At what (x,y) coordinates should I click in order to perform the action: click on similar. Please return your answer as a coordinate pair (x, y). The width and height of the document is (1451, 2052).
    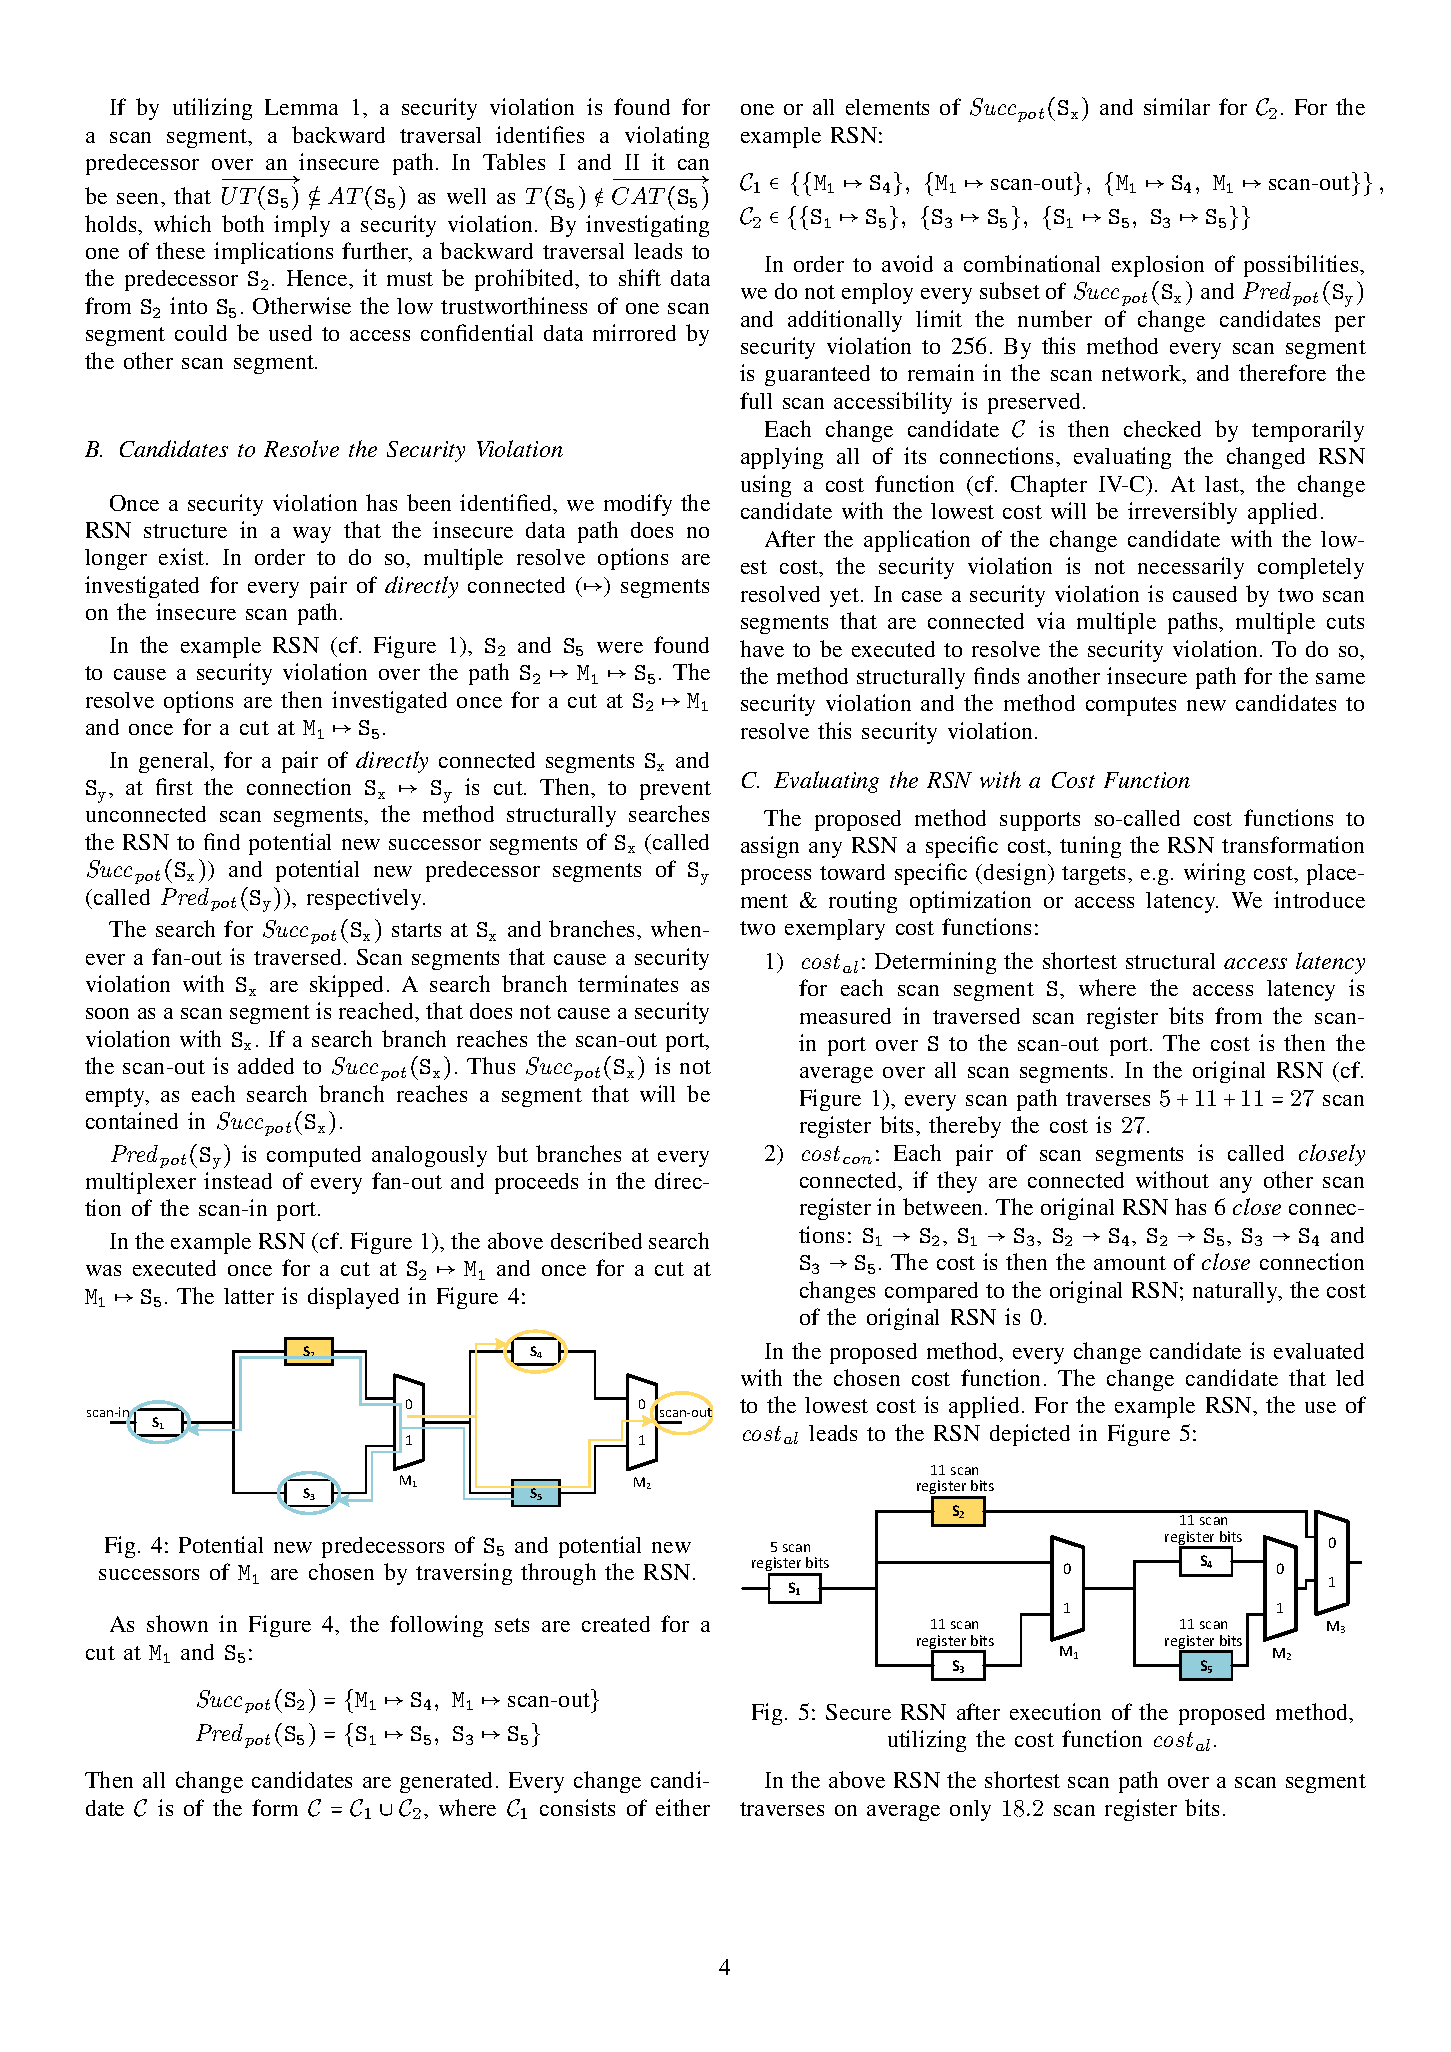
    Looking at the image, I should click on (1177, 106).
